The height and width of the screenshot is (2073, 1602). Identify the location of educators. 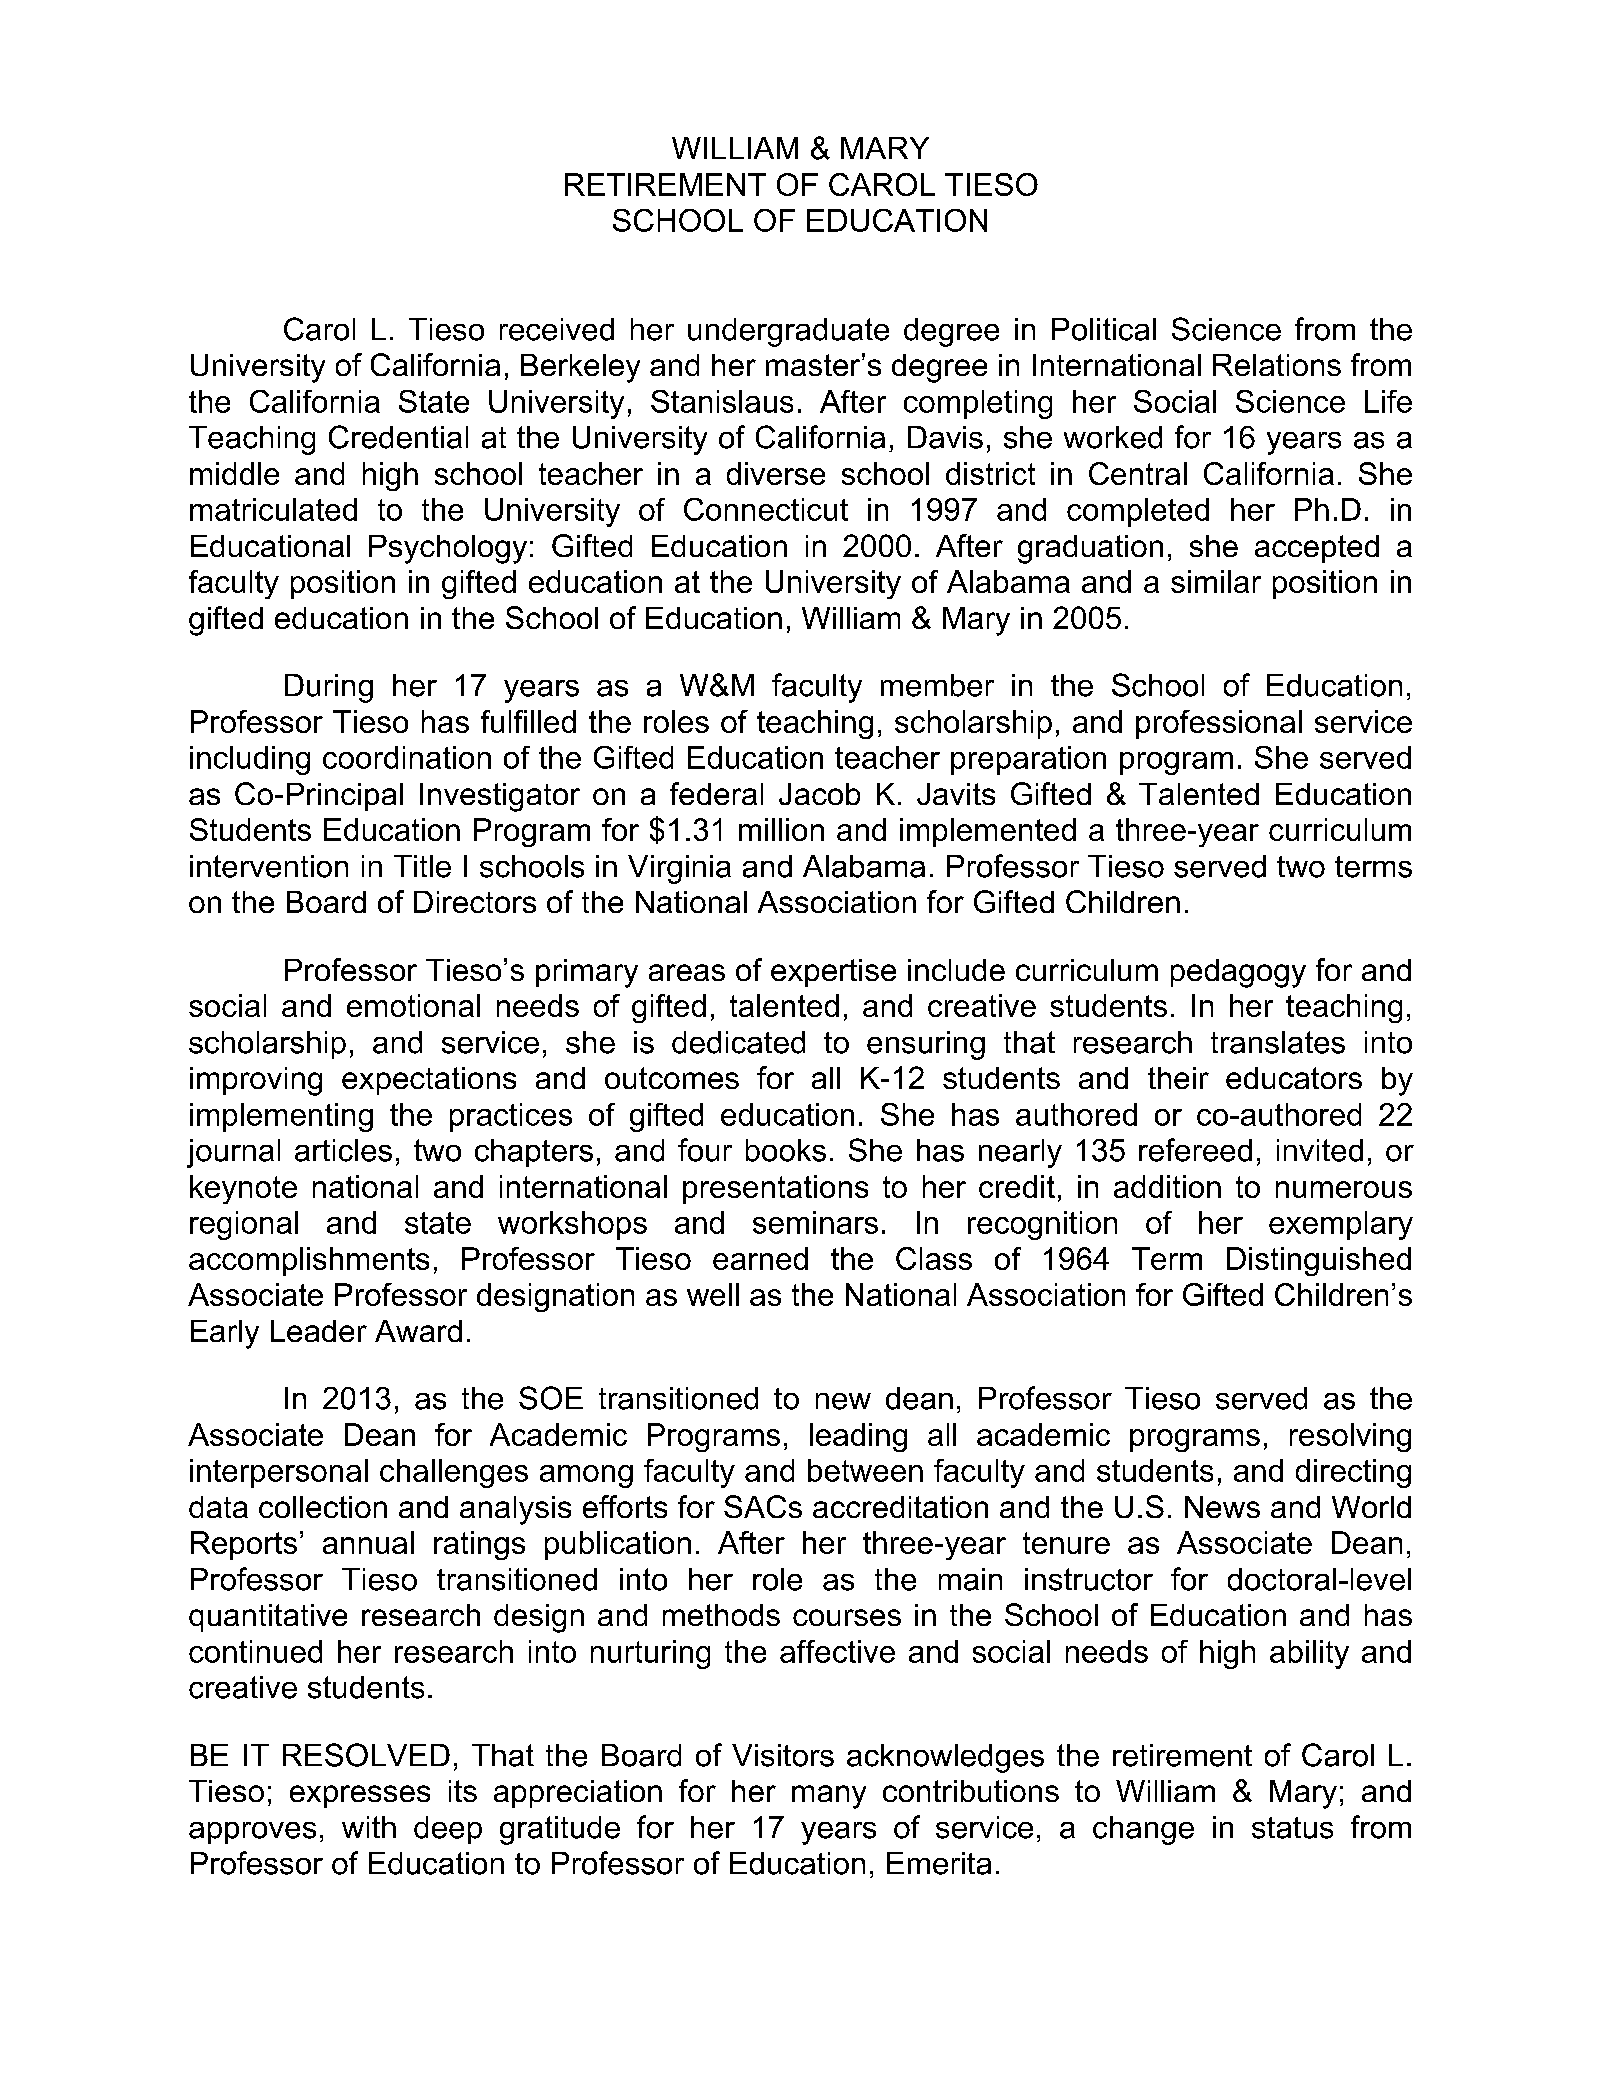
(1294, 1078).
